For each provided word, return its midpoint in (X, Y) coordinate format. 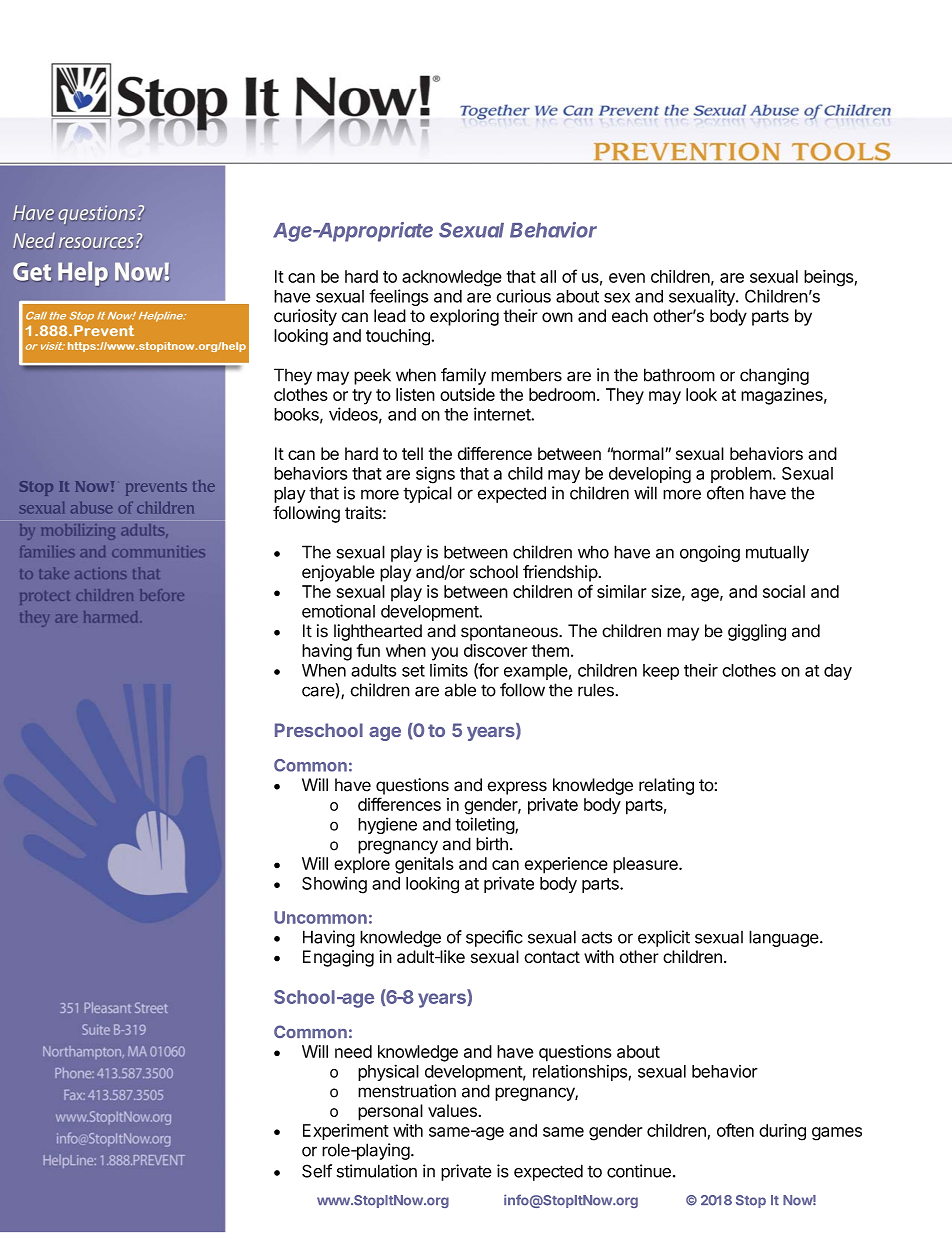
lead (390, 316)
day (838, 672)
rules (596, 690)
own (557, 317)
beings (828, 278)
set (413, 671)
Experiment (346, 1132)
